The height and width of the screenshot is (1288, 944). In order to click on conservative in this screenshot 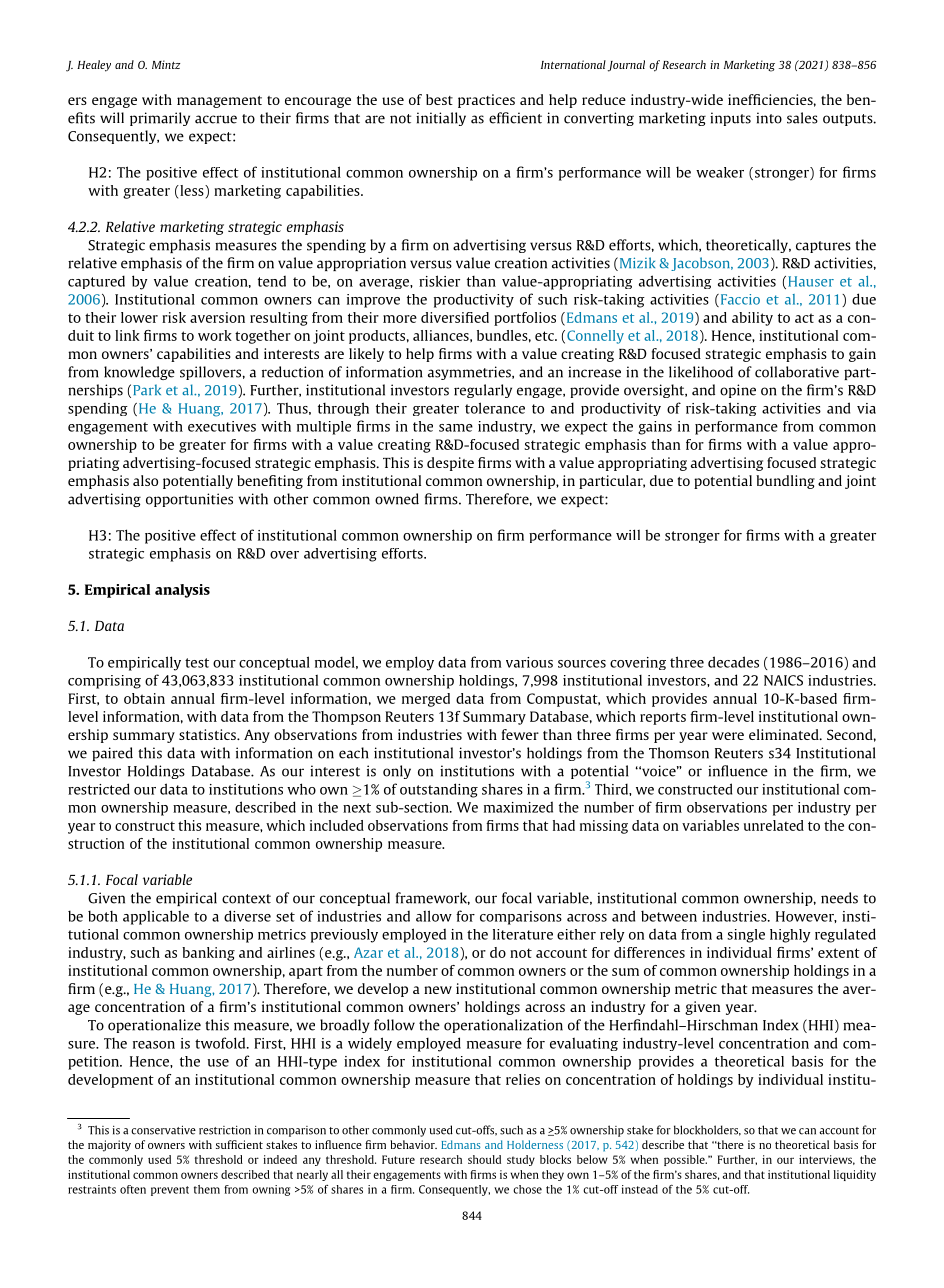, I will do `click(163, 1130)`.
